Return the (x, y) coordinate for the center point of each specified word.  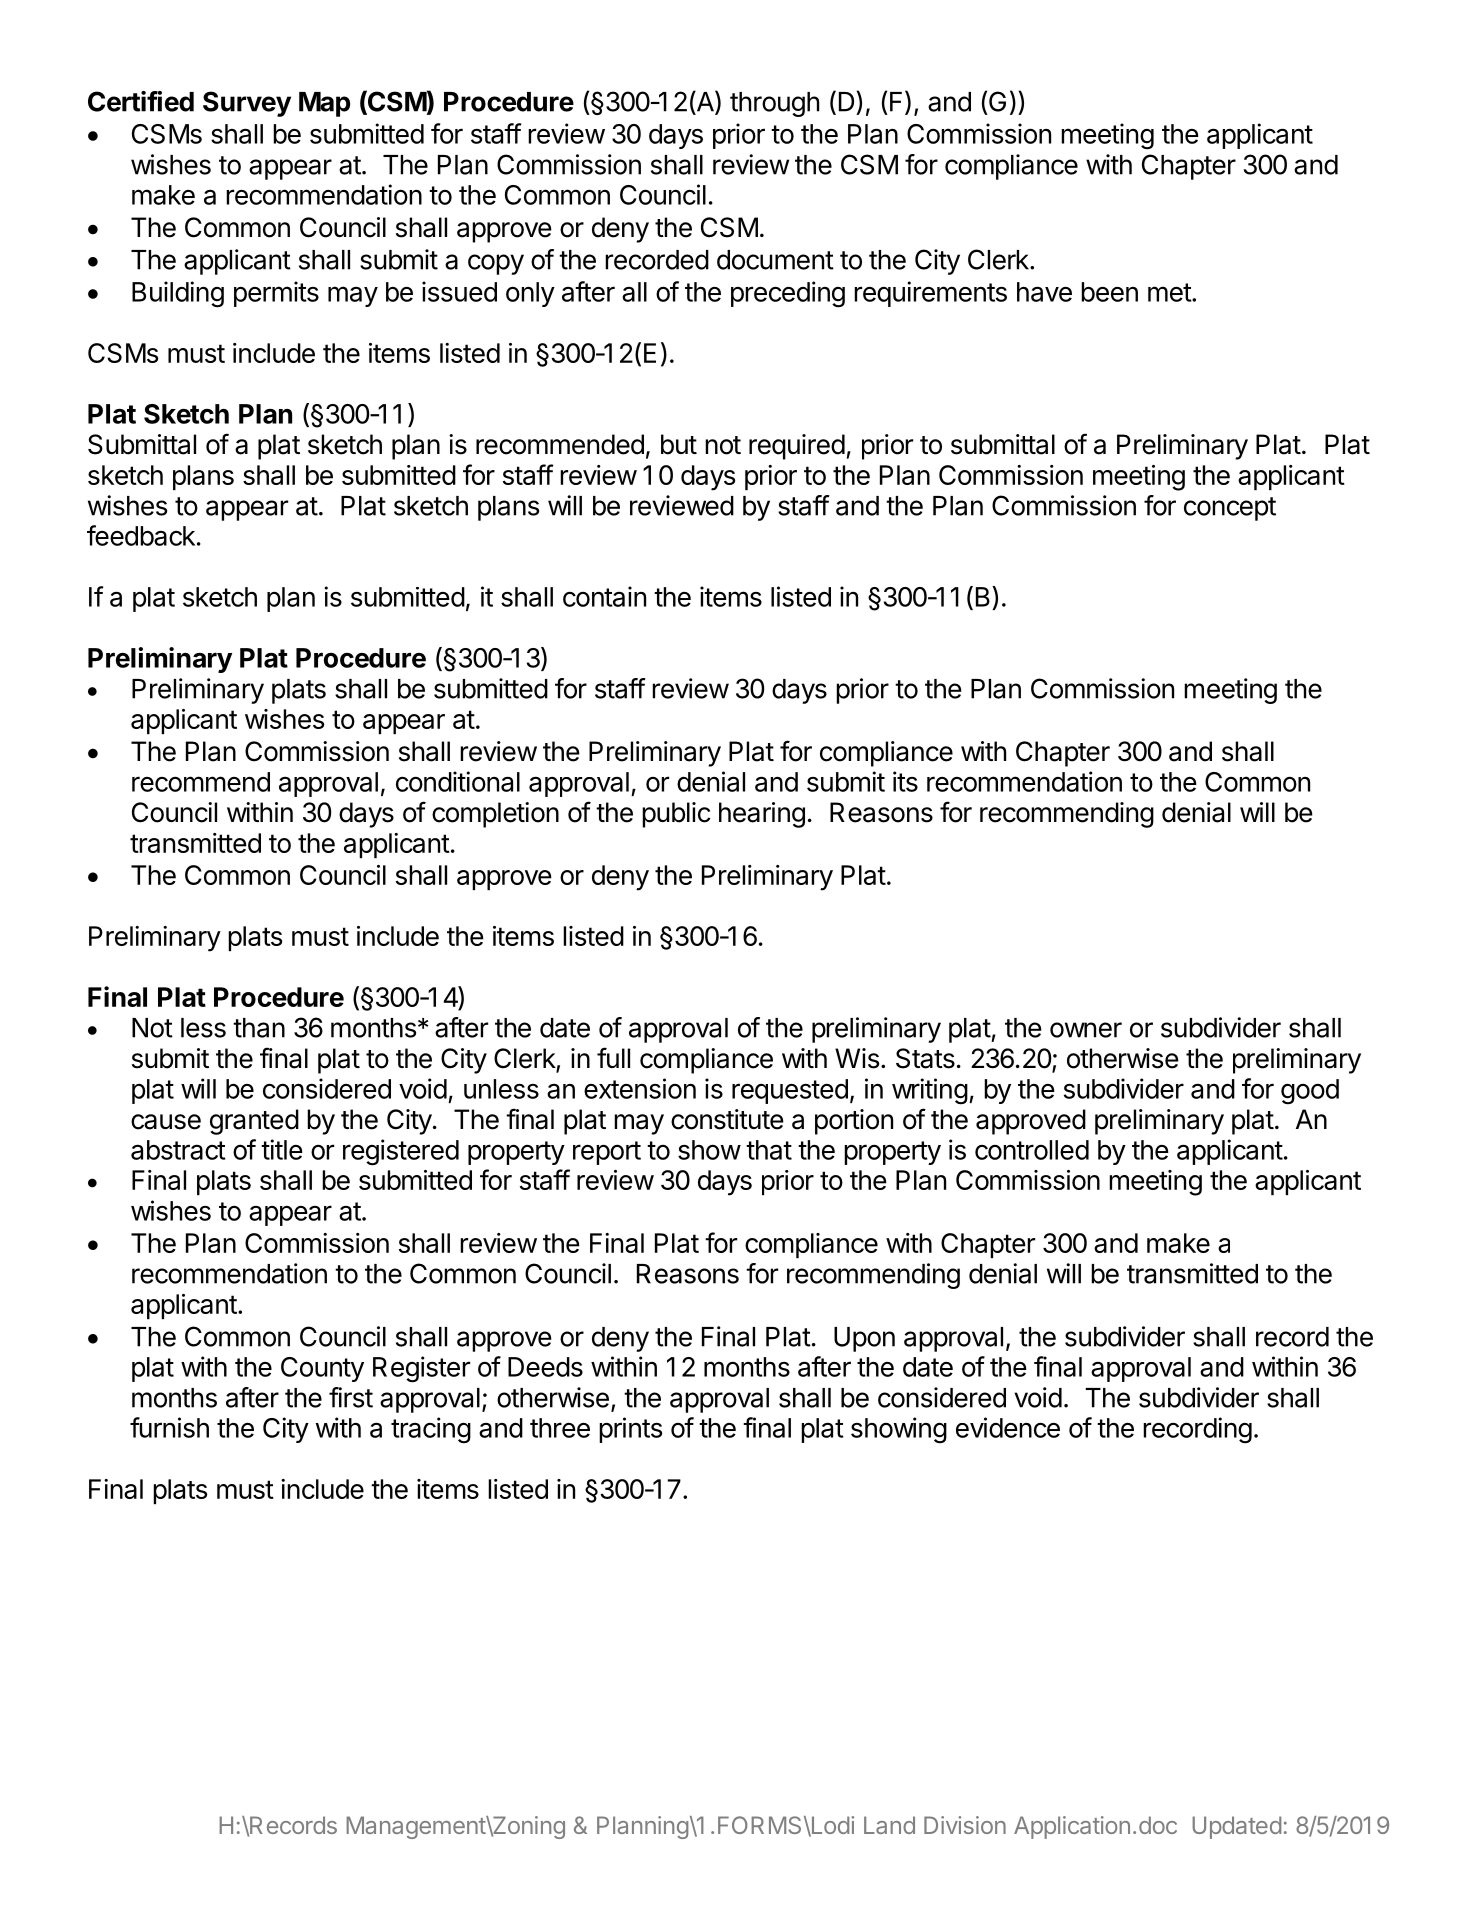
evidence (1008, 1427)
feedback (141, 535)
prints (630, 1430)
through (774, 104)
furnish (169, 1427)
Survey (247, 104)
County (322, 1369)
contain (604, 596)
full (613, 1057)
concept (1230, 509)
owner (1086, 1030)
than (259, 1028)
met (1170, 292)
